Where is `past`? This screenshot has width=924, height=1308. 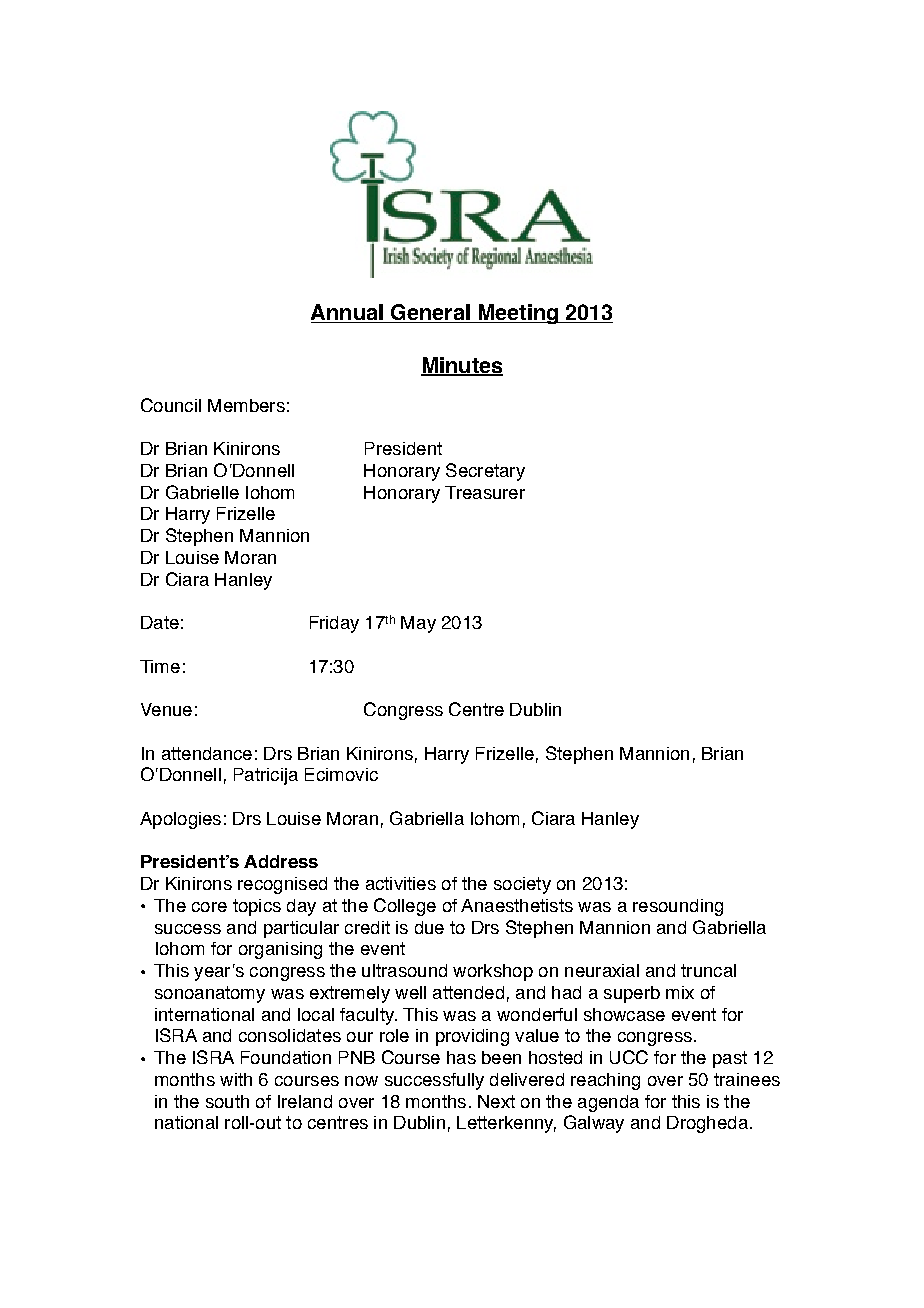
past is located at coordinates (730, 1059).
